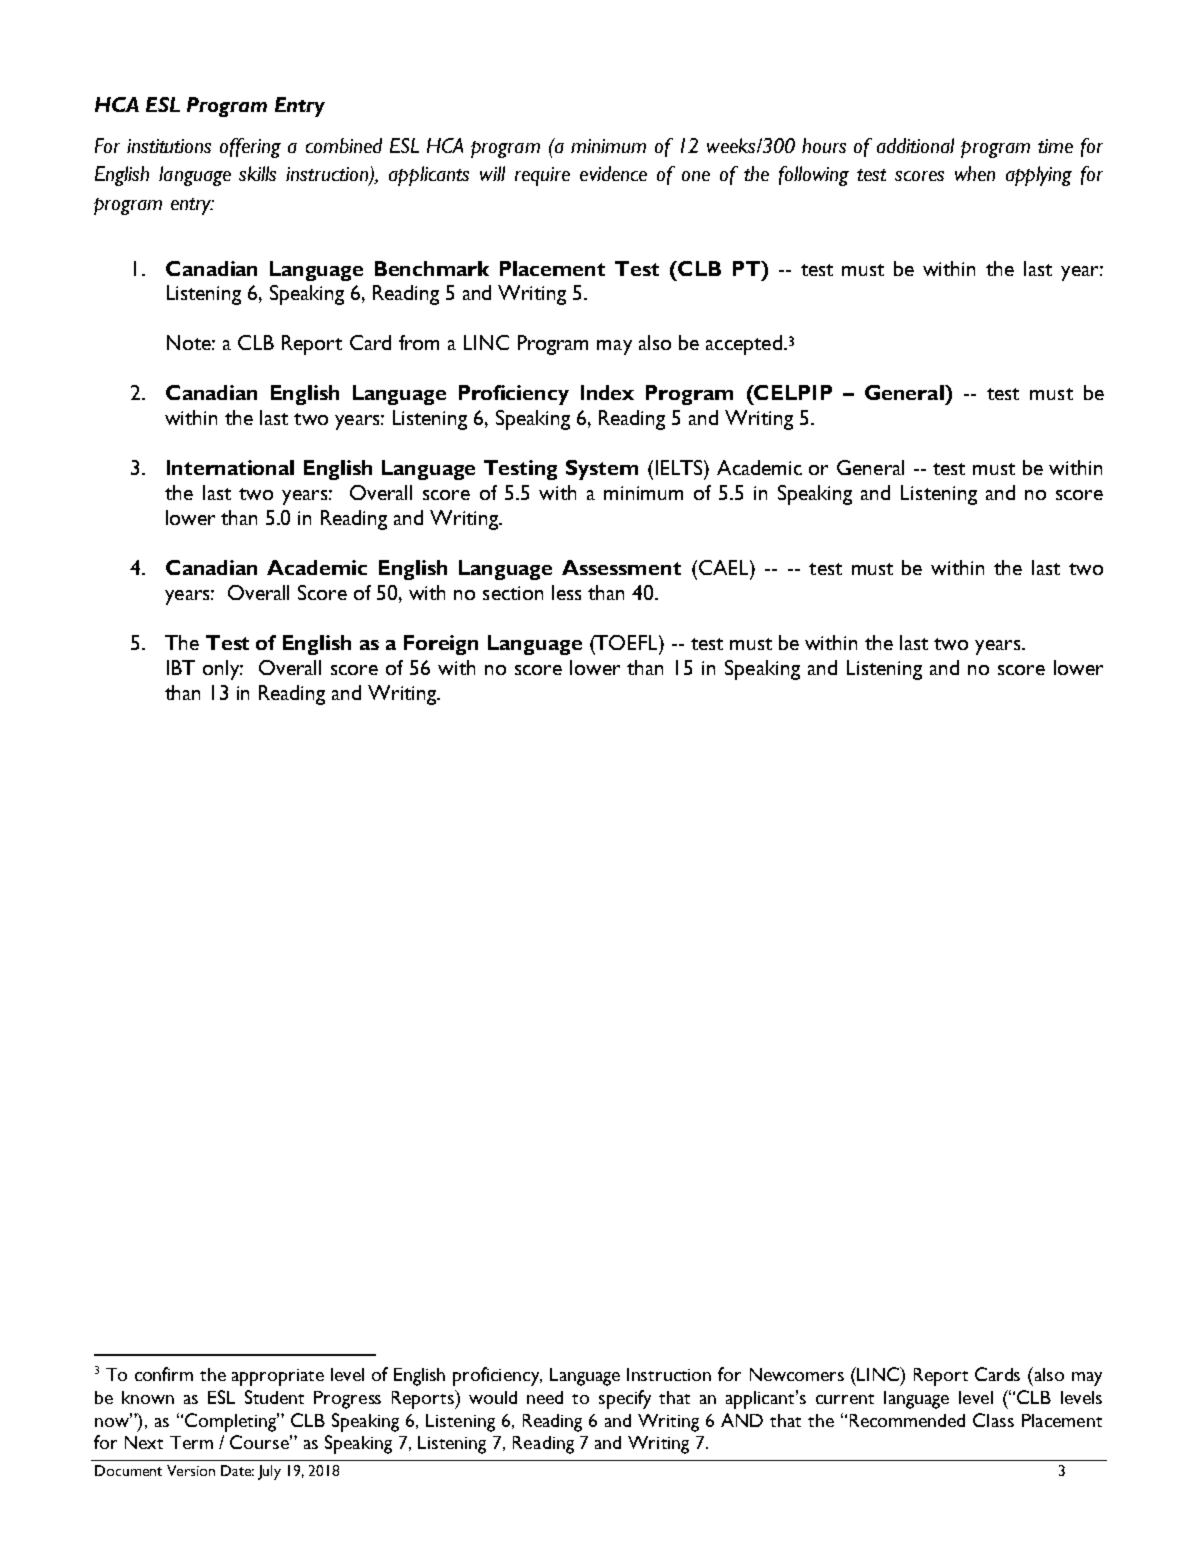 This document has width=1198, height=1550. I want to click on specify, so click(625, 1399).
